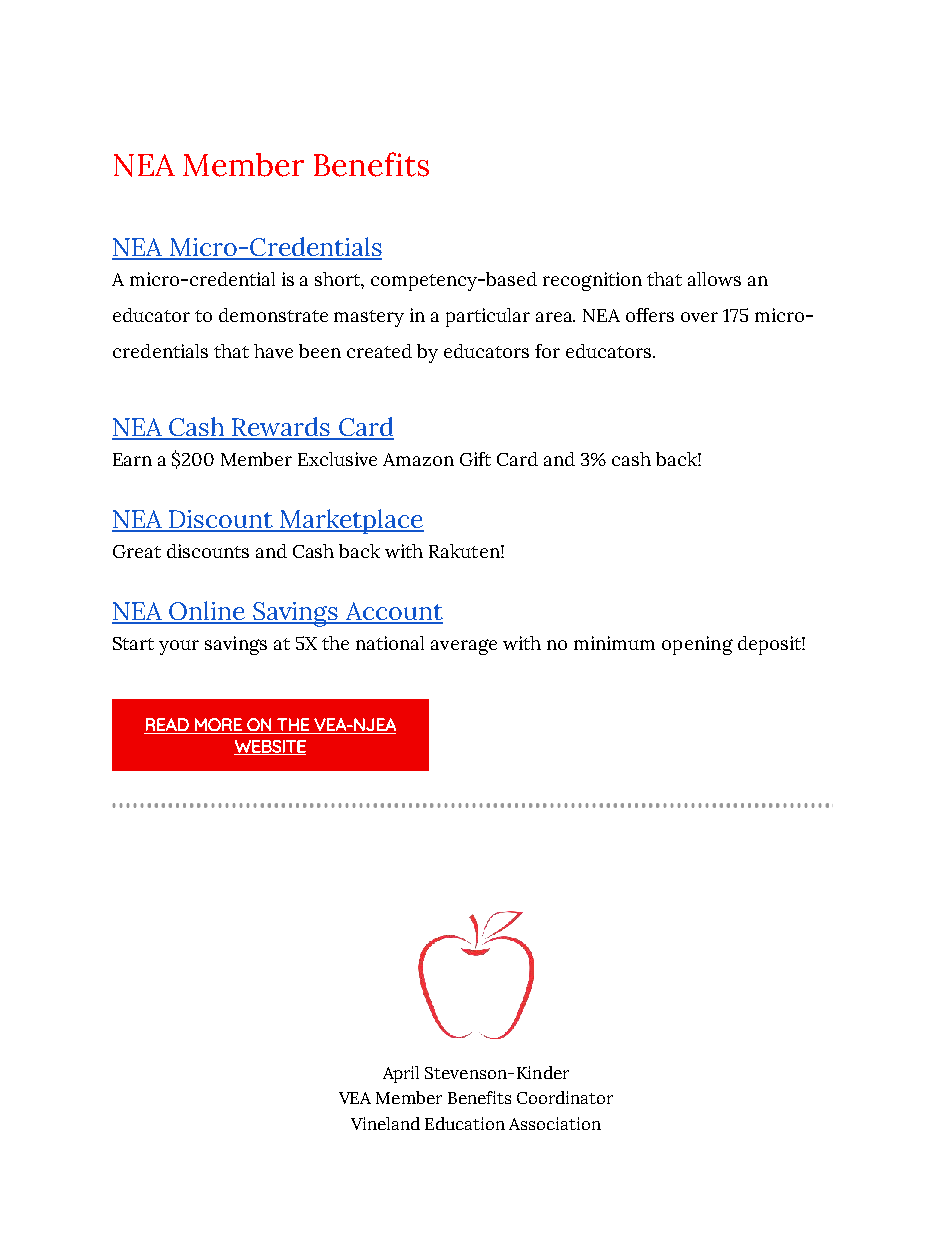 Image resolution: width=952 pixels, height=1233 pixels. What do you see at coordinates (369, 318) in the screenshot?
I see `mastery` at bounding box center [369, 318].
